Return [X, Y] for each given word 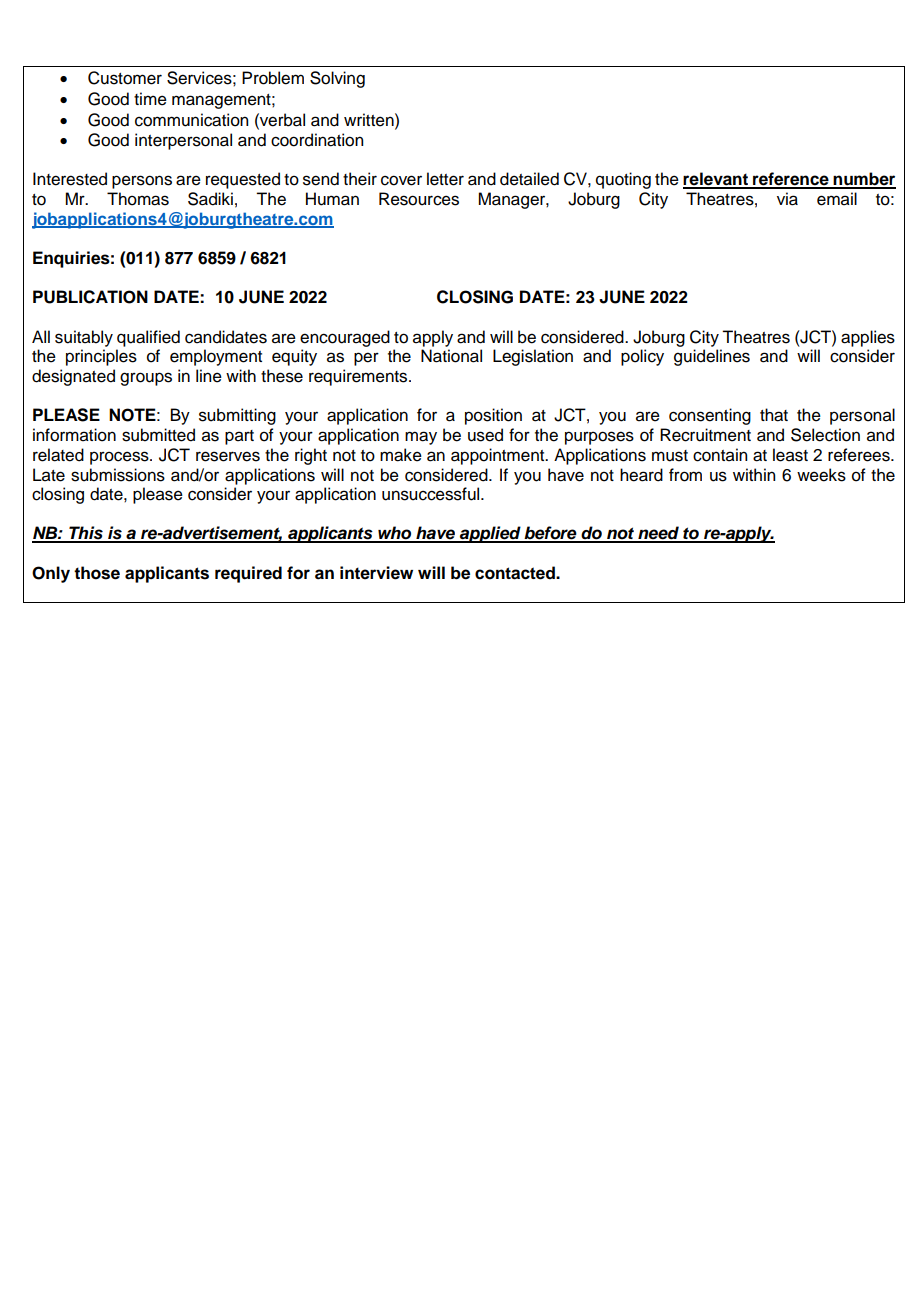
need [658, 534]
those [97, 573]
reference [791, 180]
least [790, 455]
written [370, 120]
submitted [158, 435]
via [787, 199]
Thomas [138, 199]
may [421, 438]
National [451, 356]
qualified [148, 338]
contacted [516, 573]
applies [868, 338]
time [150, 99]
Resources [419, 199]
